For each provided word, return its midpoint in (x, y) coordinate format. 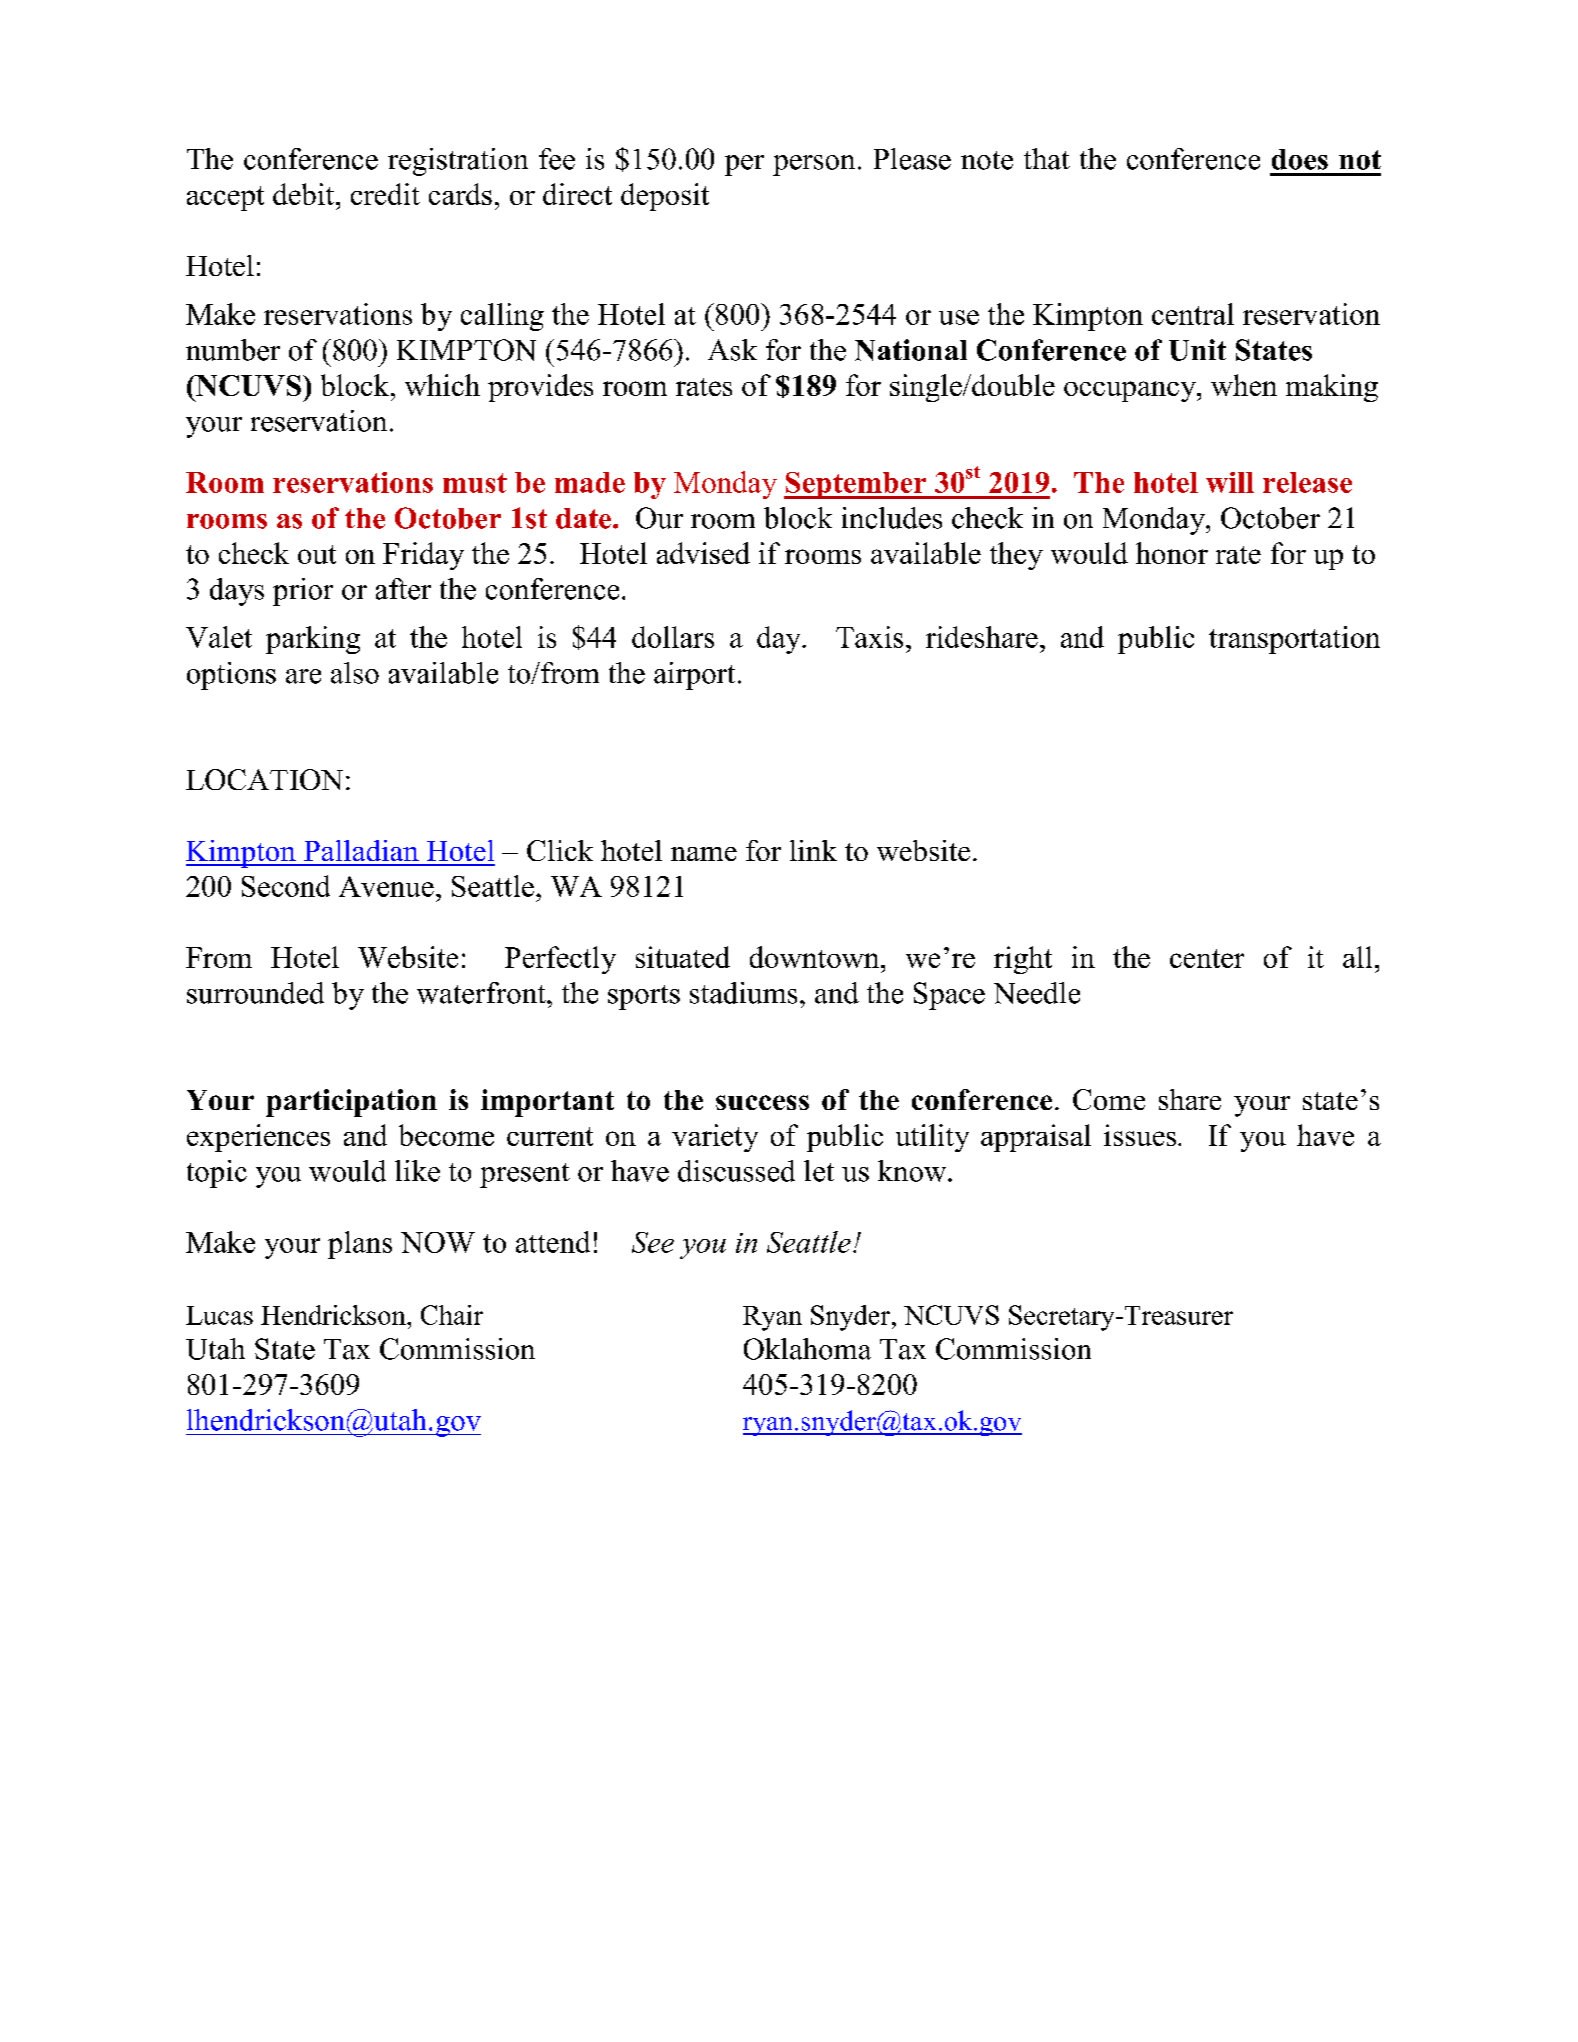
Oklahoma (807, 1349)
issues (1141, 1135)
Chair (452, 1315)
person (814, 165)
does (1300, 159)
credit (385, 194)
